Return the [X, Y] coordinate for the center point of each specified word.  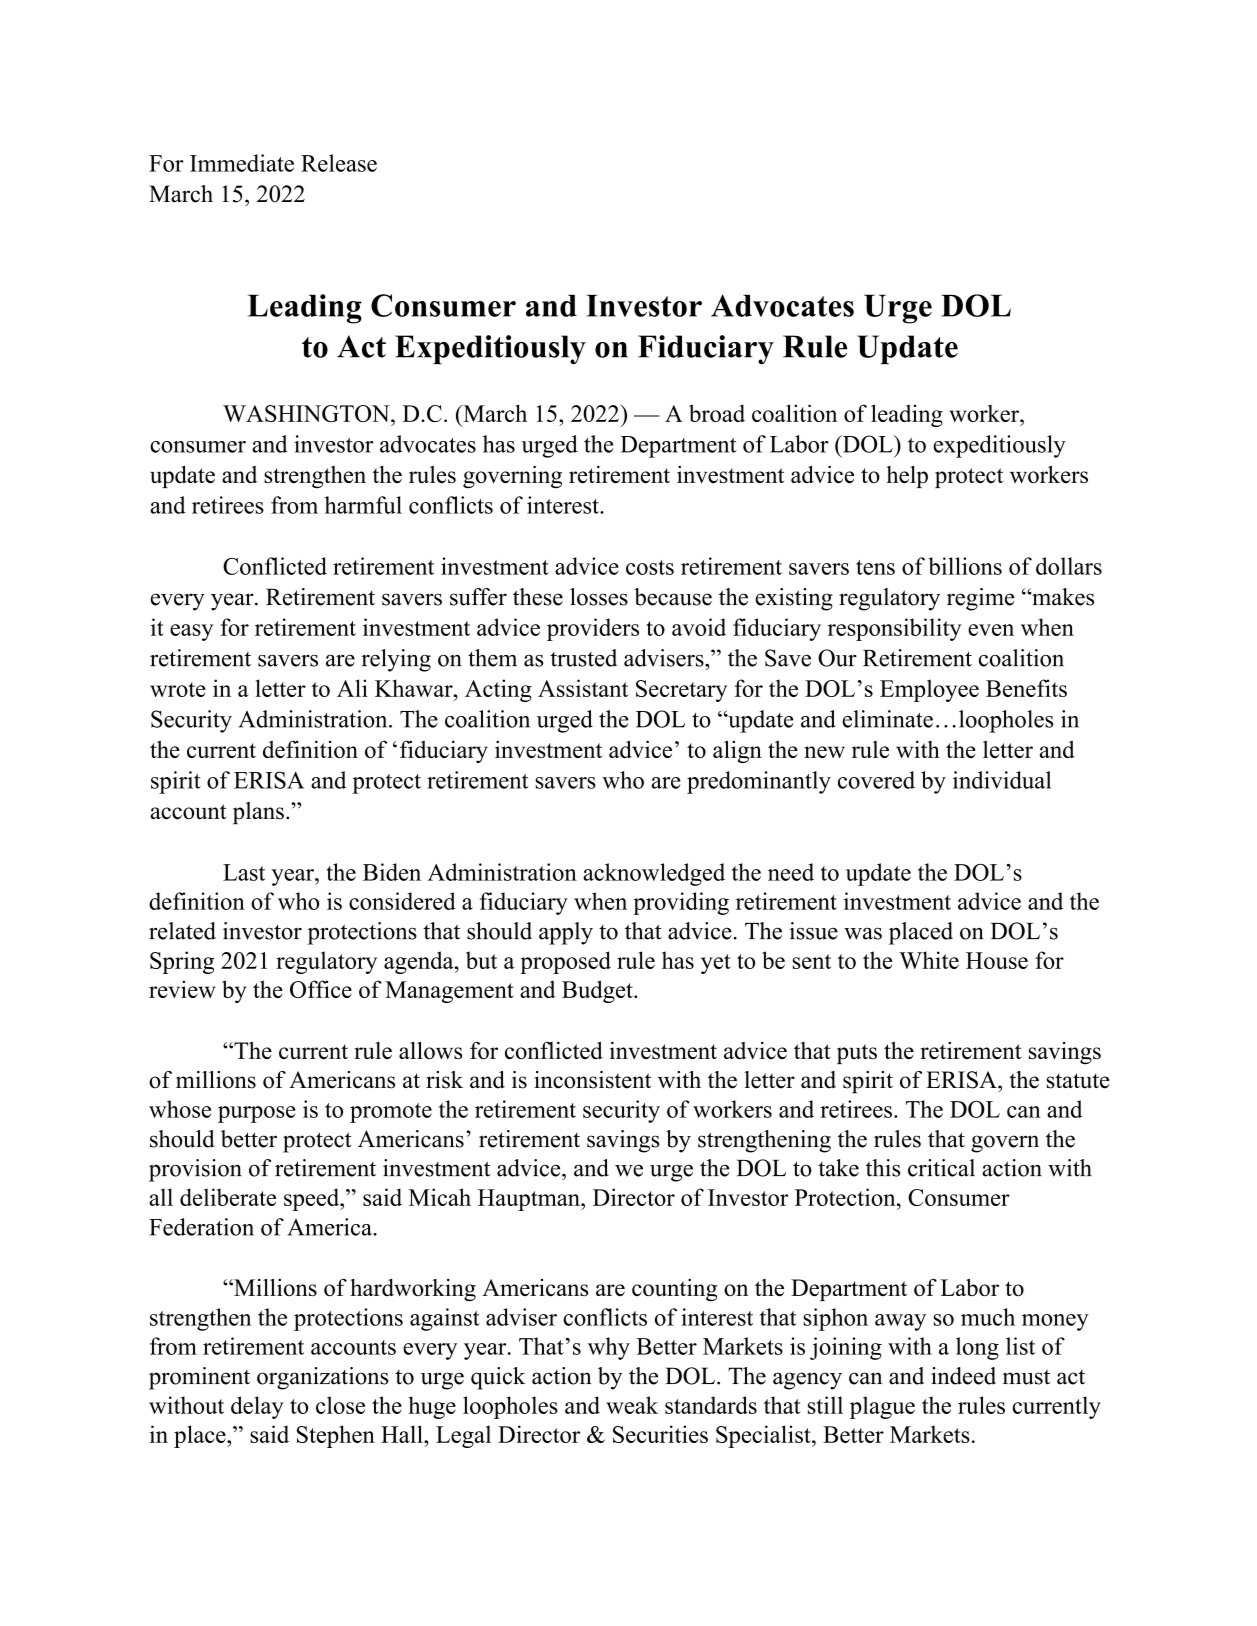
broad [717, 413]
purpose [257, 1114]
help [907, 477]
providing [681, 903]
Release [339, 163]
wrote [178, 689]
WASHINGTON [307, 413]
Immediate [242, 163]
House [997, 960]
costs [650, 567]
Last [244, 872]
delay [257, 1407]
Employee [929, 690]
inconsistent [592, 1080]
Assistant [583, 688]
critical [941, 1168]
